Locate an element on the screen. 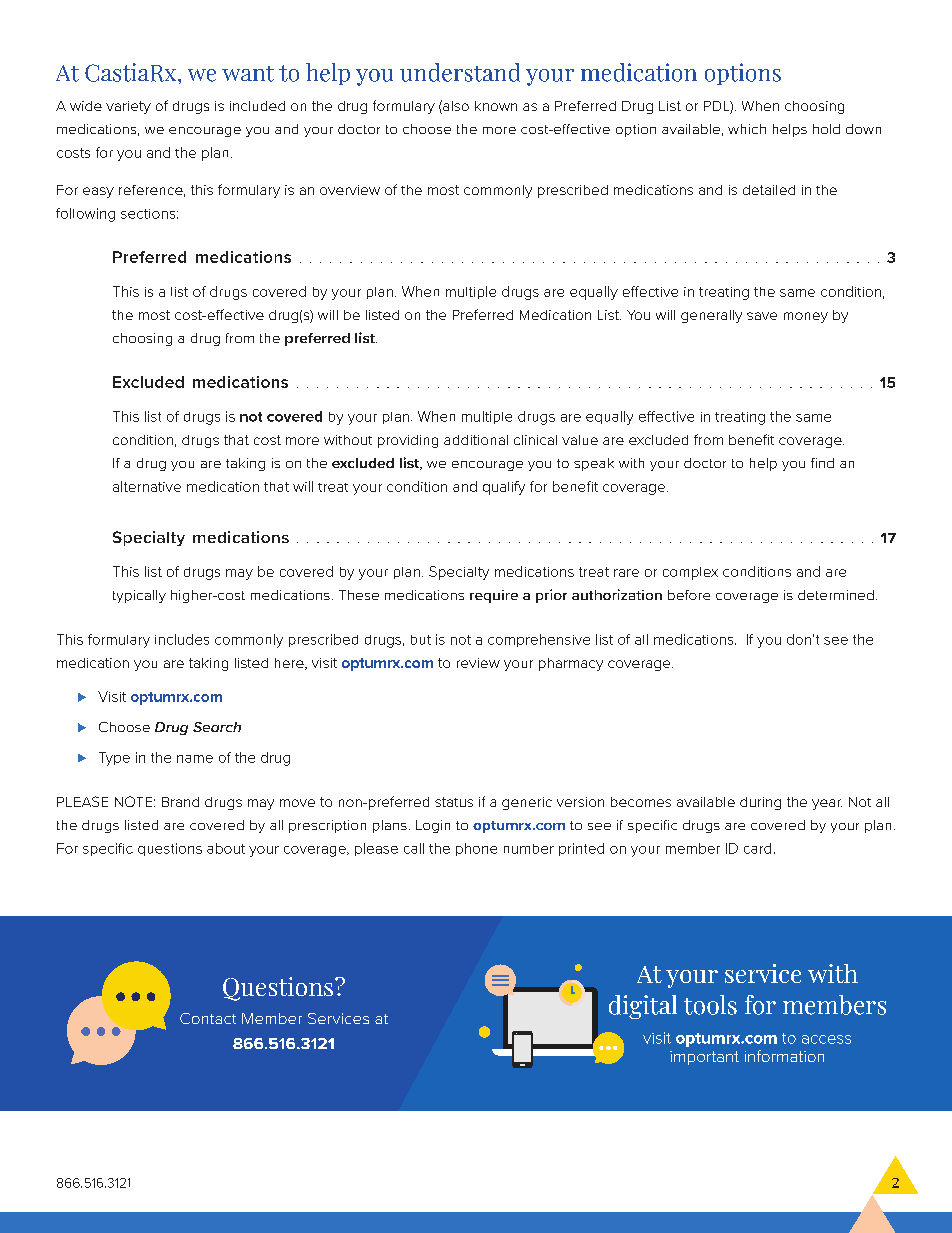 The image size is (952, 1233). which is located at coordinates (747, 129).
